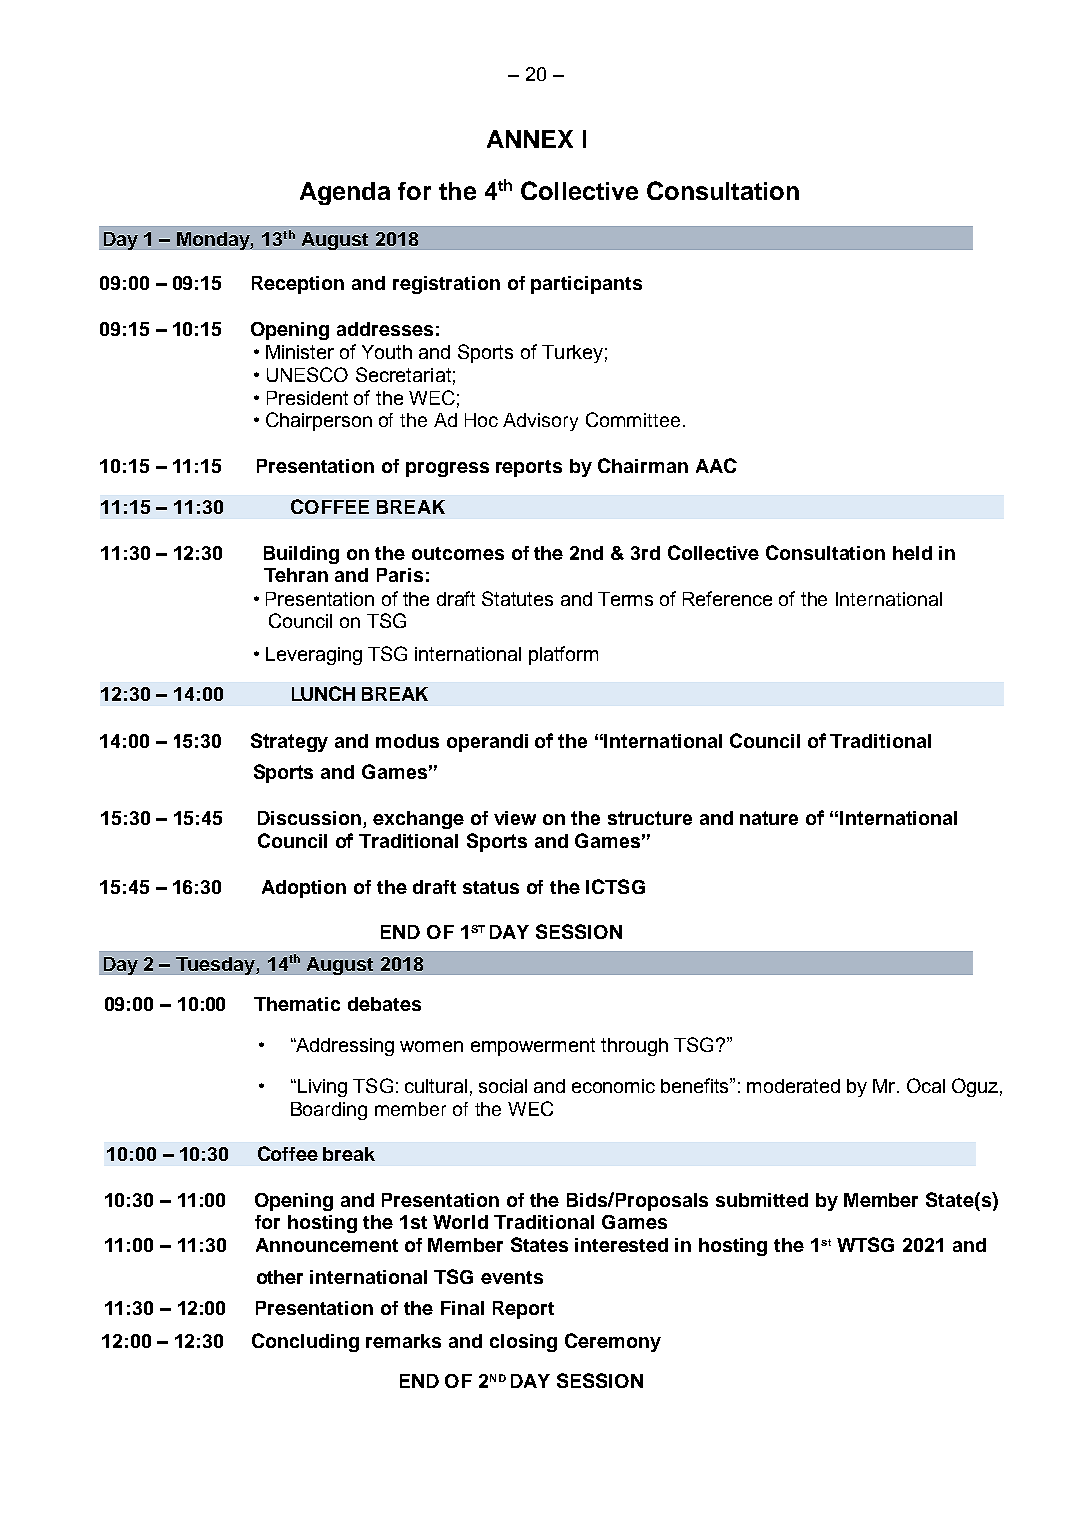 This screenshot has height=1518, width=1074. Describe the element at coordinates (530, 139) in the screenshot. I see `ANNEX` at that location.
